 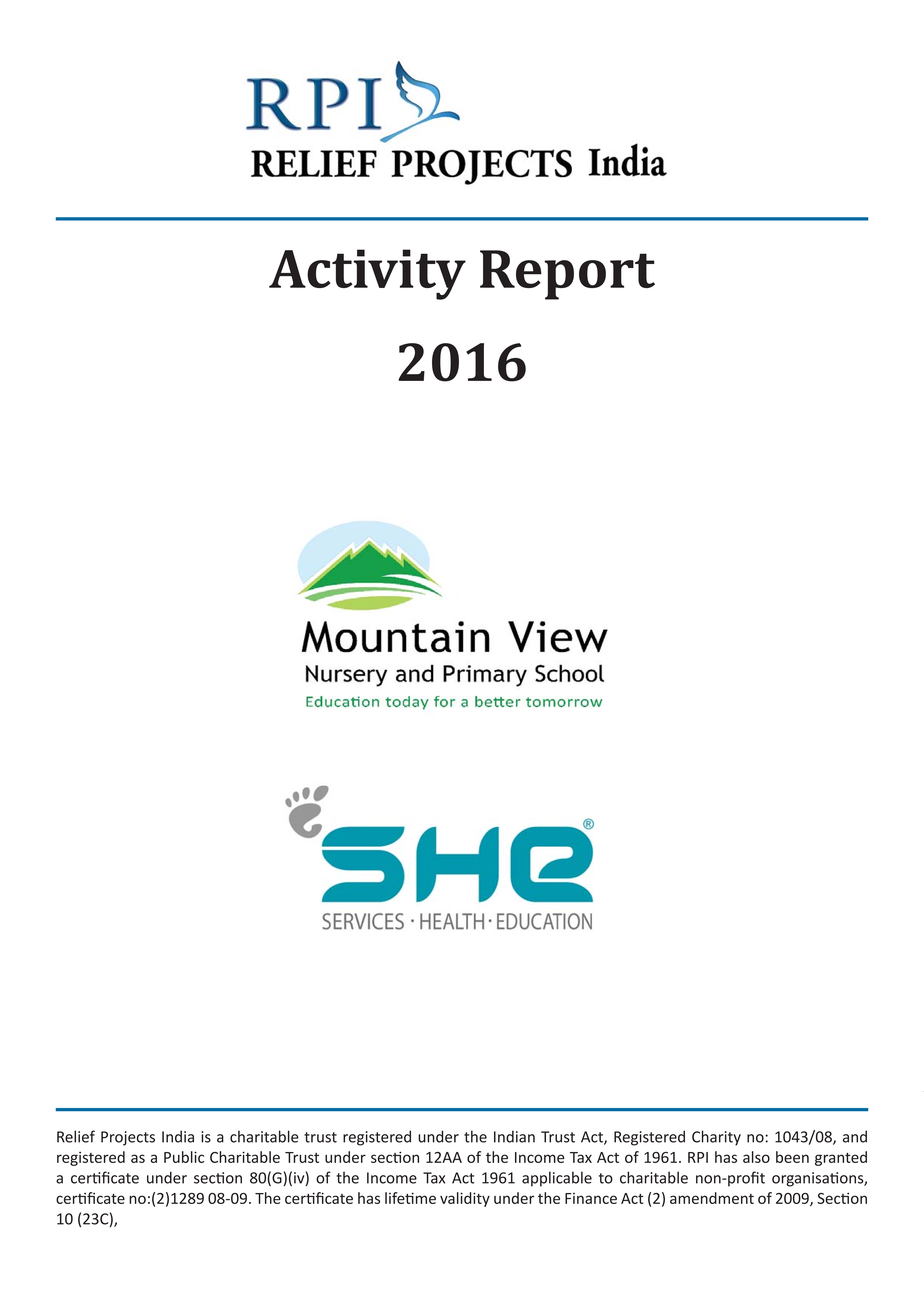 I want to click on been, so click(x=792, y=1157).
